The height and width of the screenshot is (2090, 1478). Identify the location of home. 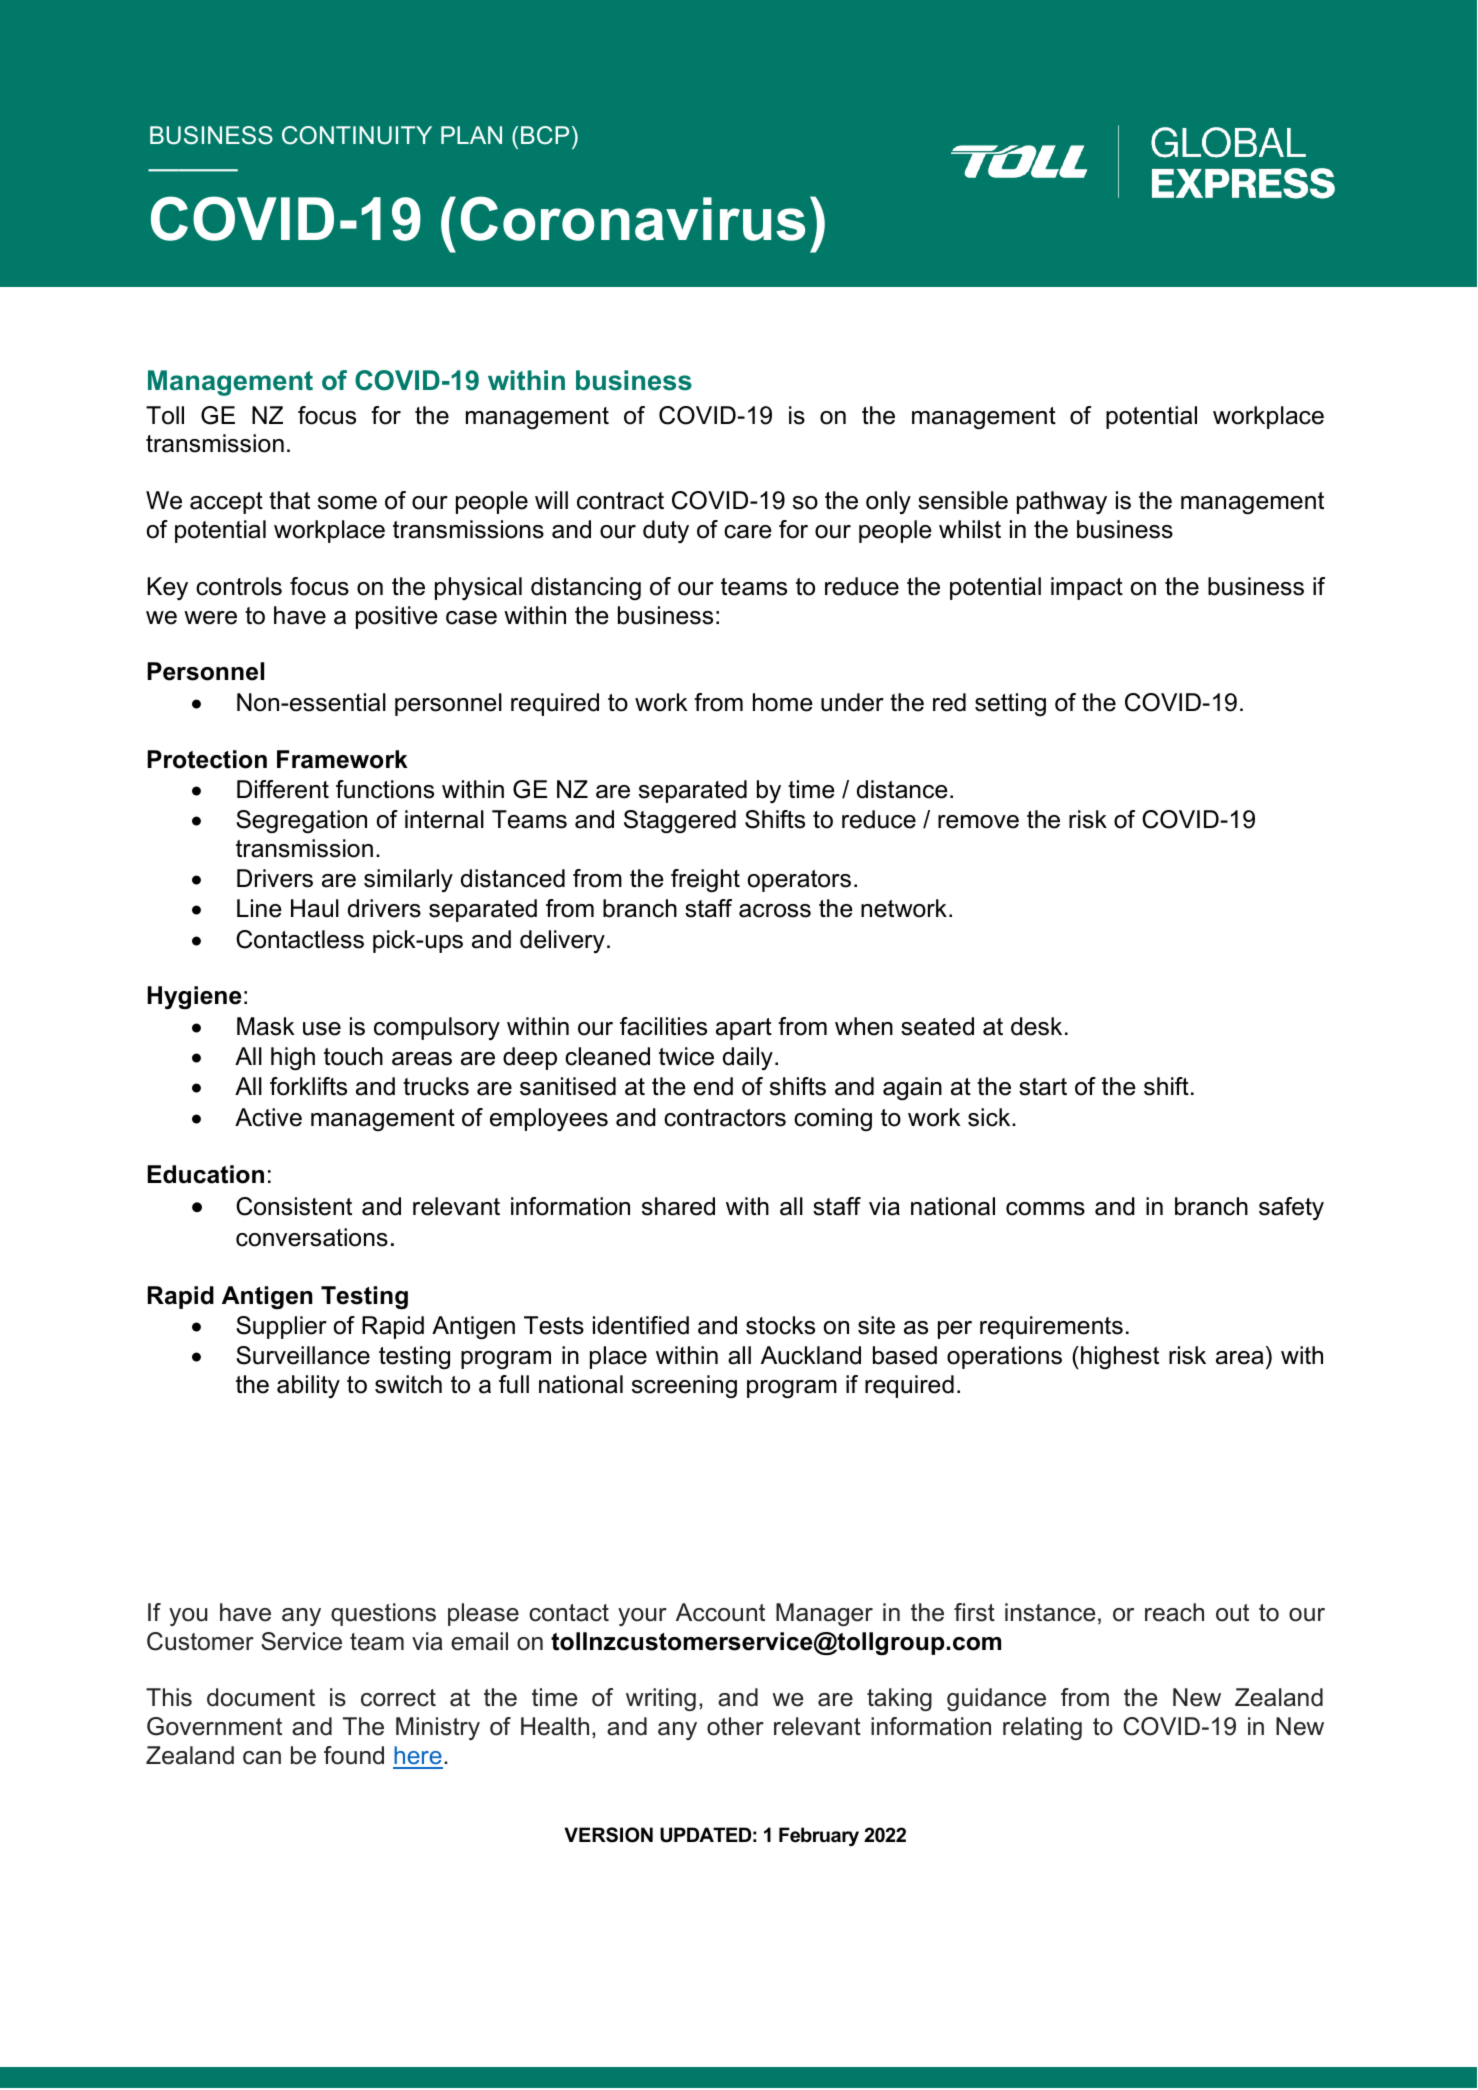
(783, 702).
